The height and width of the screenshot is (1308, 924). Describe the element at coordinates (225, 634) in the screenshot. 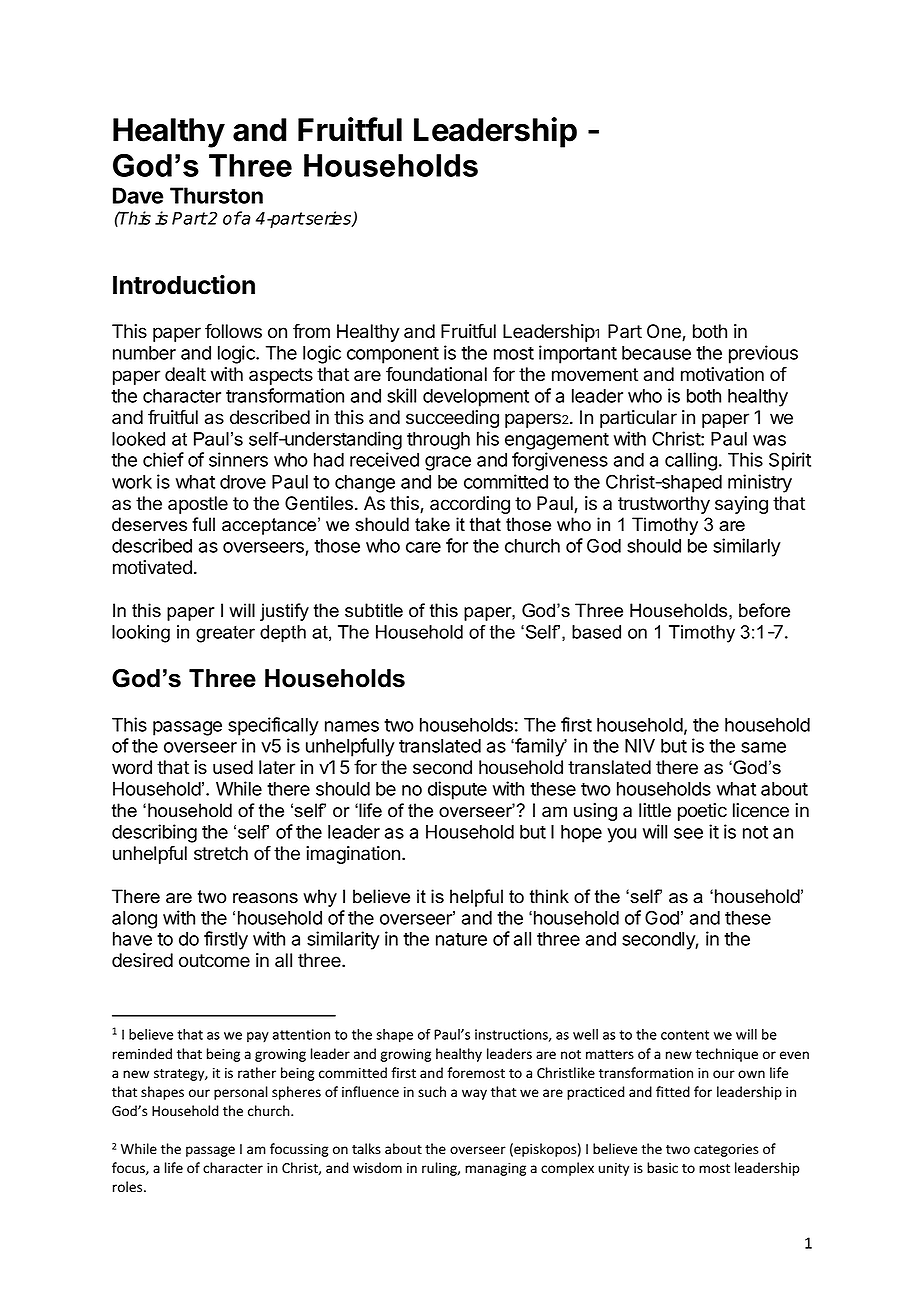

I see `greater` at that location.
